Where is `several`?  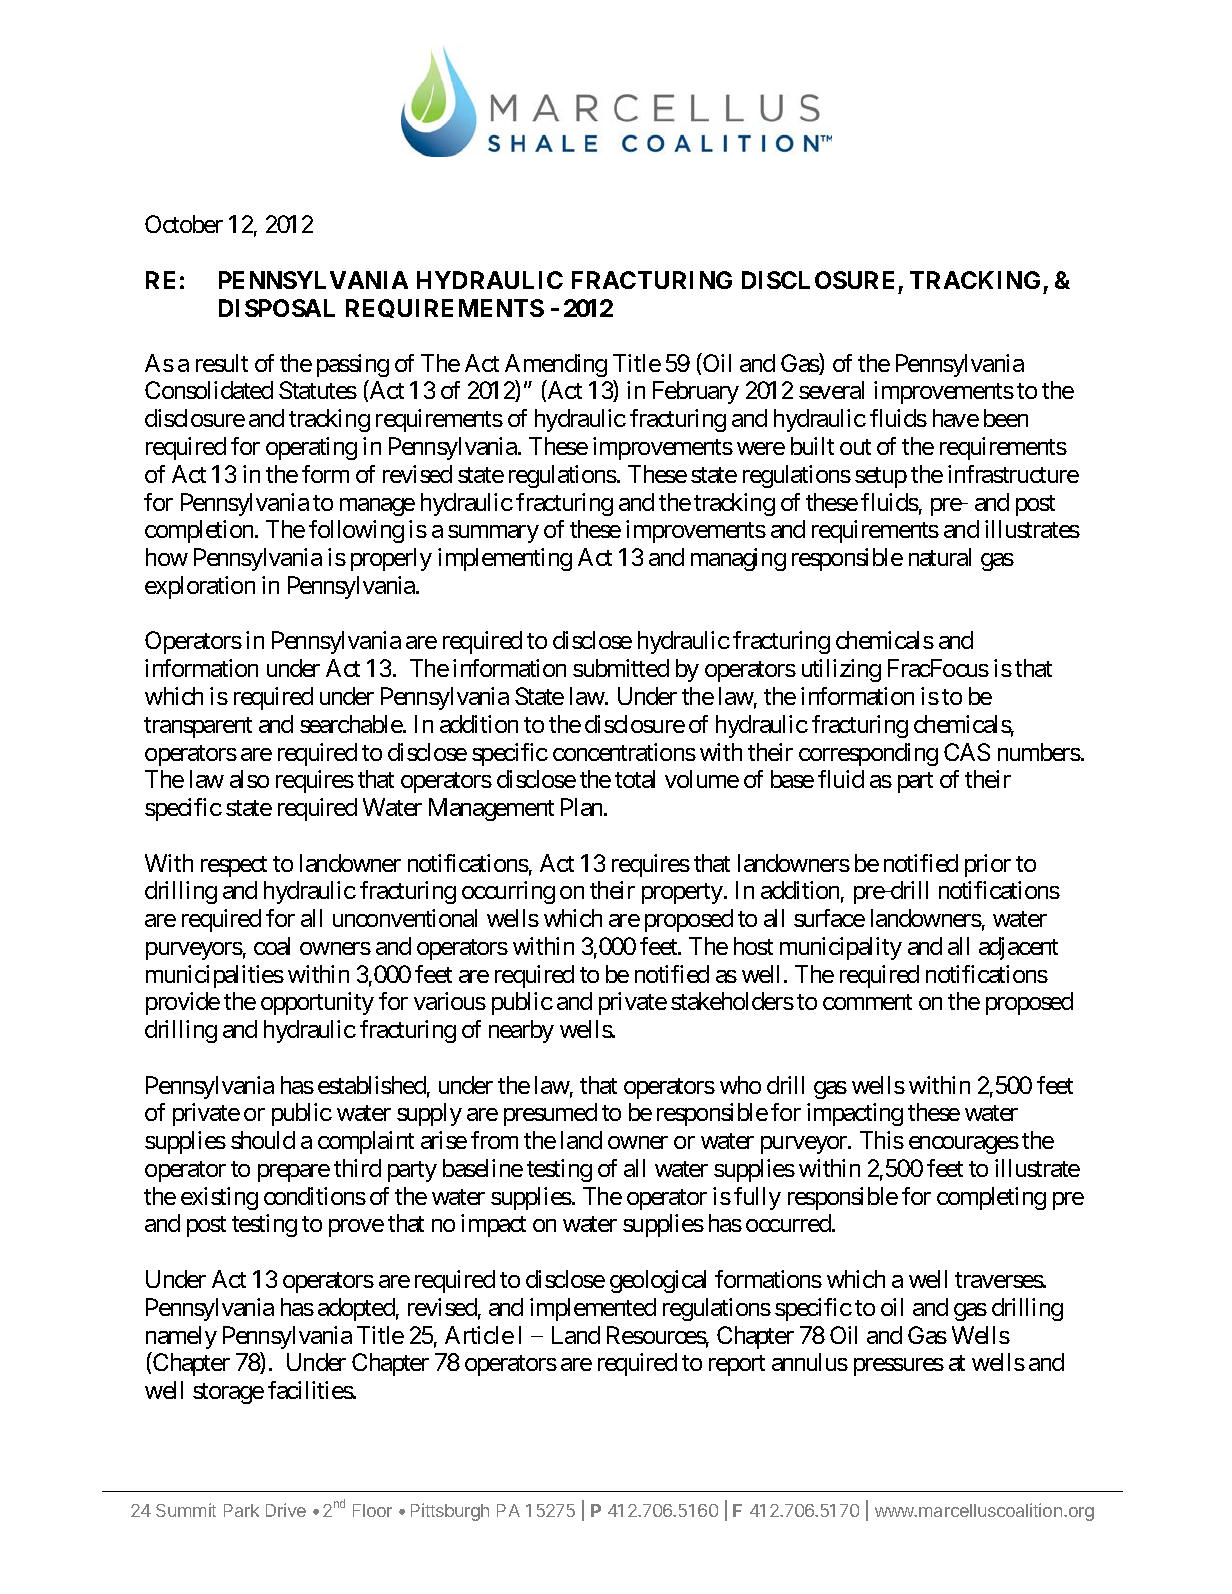 several is located at coordinates (831, 390).
